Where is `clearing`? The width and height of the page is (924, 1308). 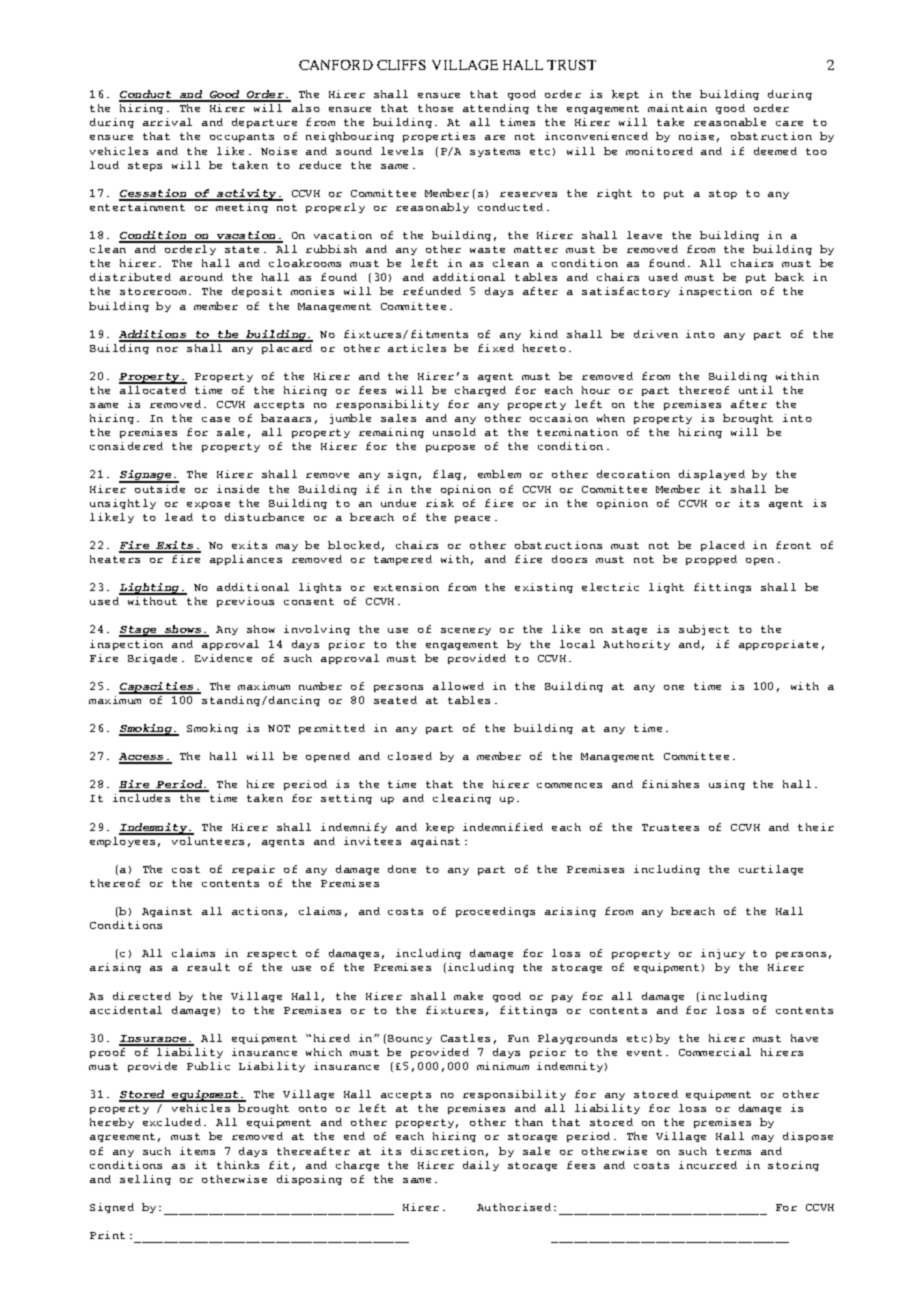 clearing is located at coordinates (462, 799).
